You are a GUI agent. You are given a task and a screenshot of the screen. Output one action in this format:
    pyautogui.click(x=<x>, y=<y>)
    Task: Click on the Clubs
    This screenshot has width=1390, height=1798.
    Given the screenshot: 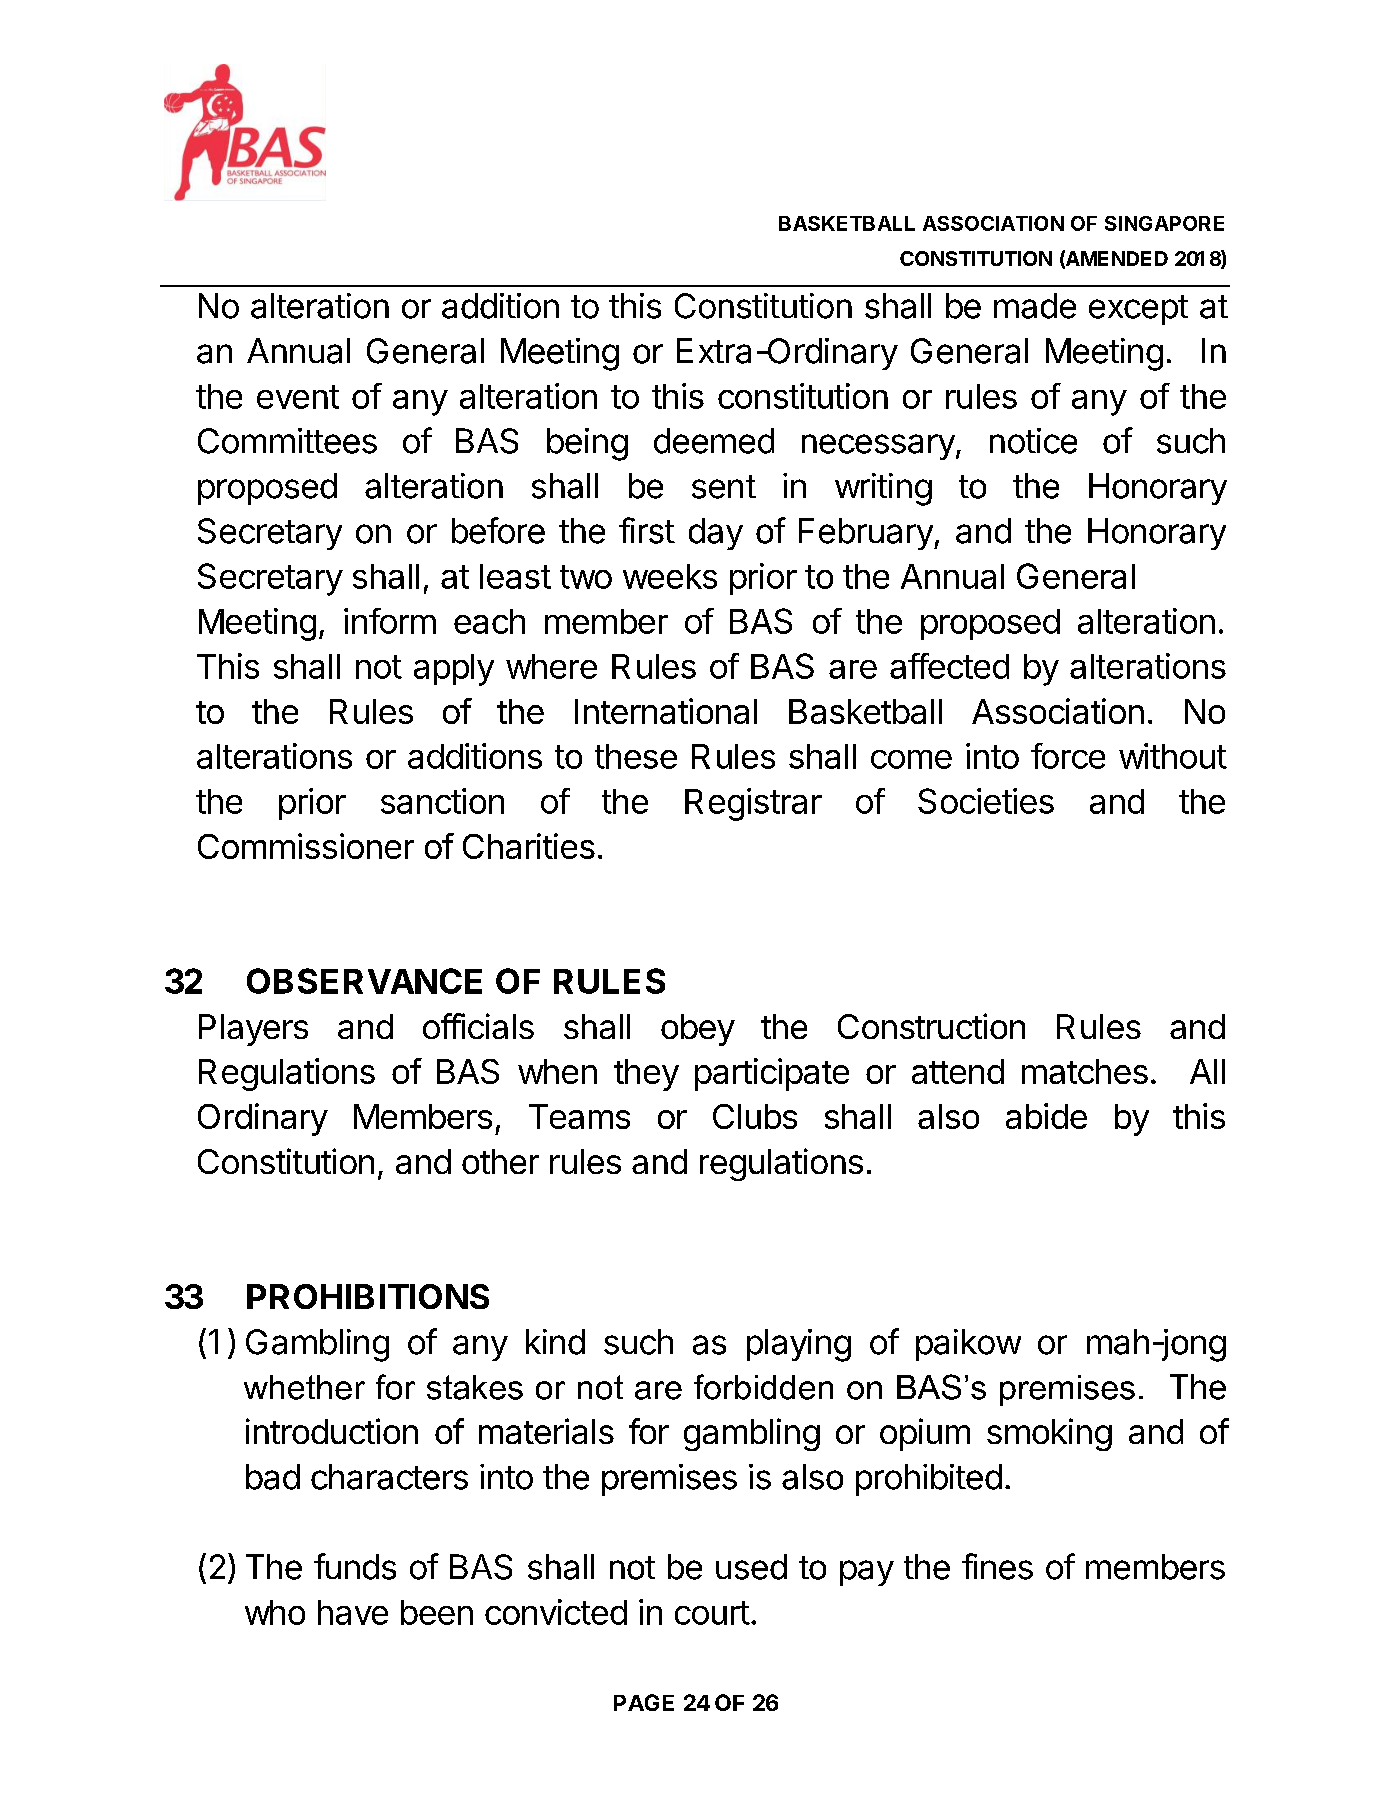 What is the action you would take?
    pyautogui.click(x=755, y=1116)
